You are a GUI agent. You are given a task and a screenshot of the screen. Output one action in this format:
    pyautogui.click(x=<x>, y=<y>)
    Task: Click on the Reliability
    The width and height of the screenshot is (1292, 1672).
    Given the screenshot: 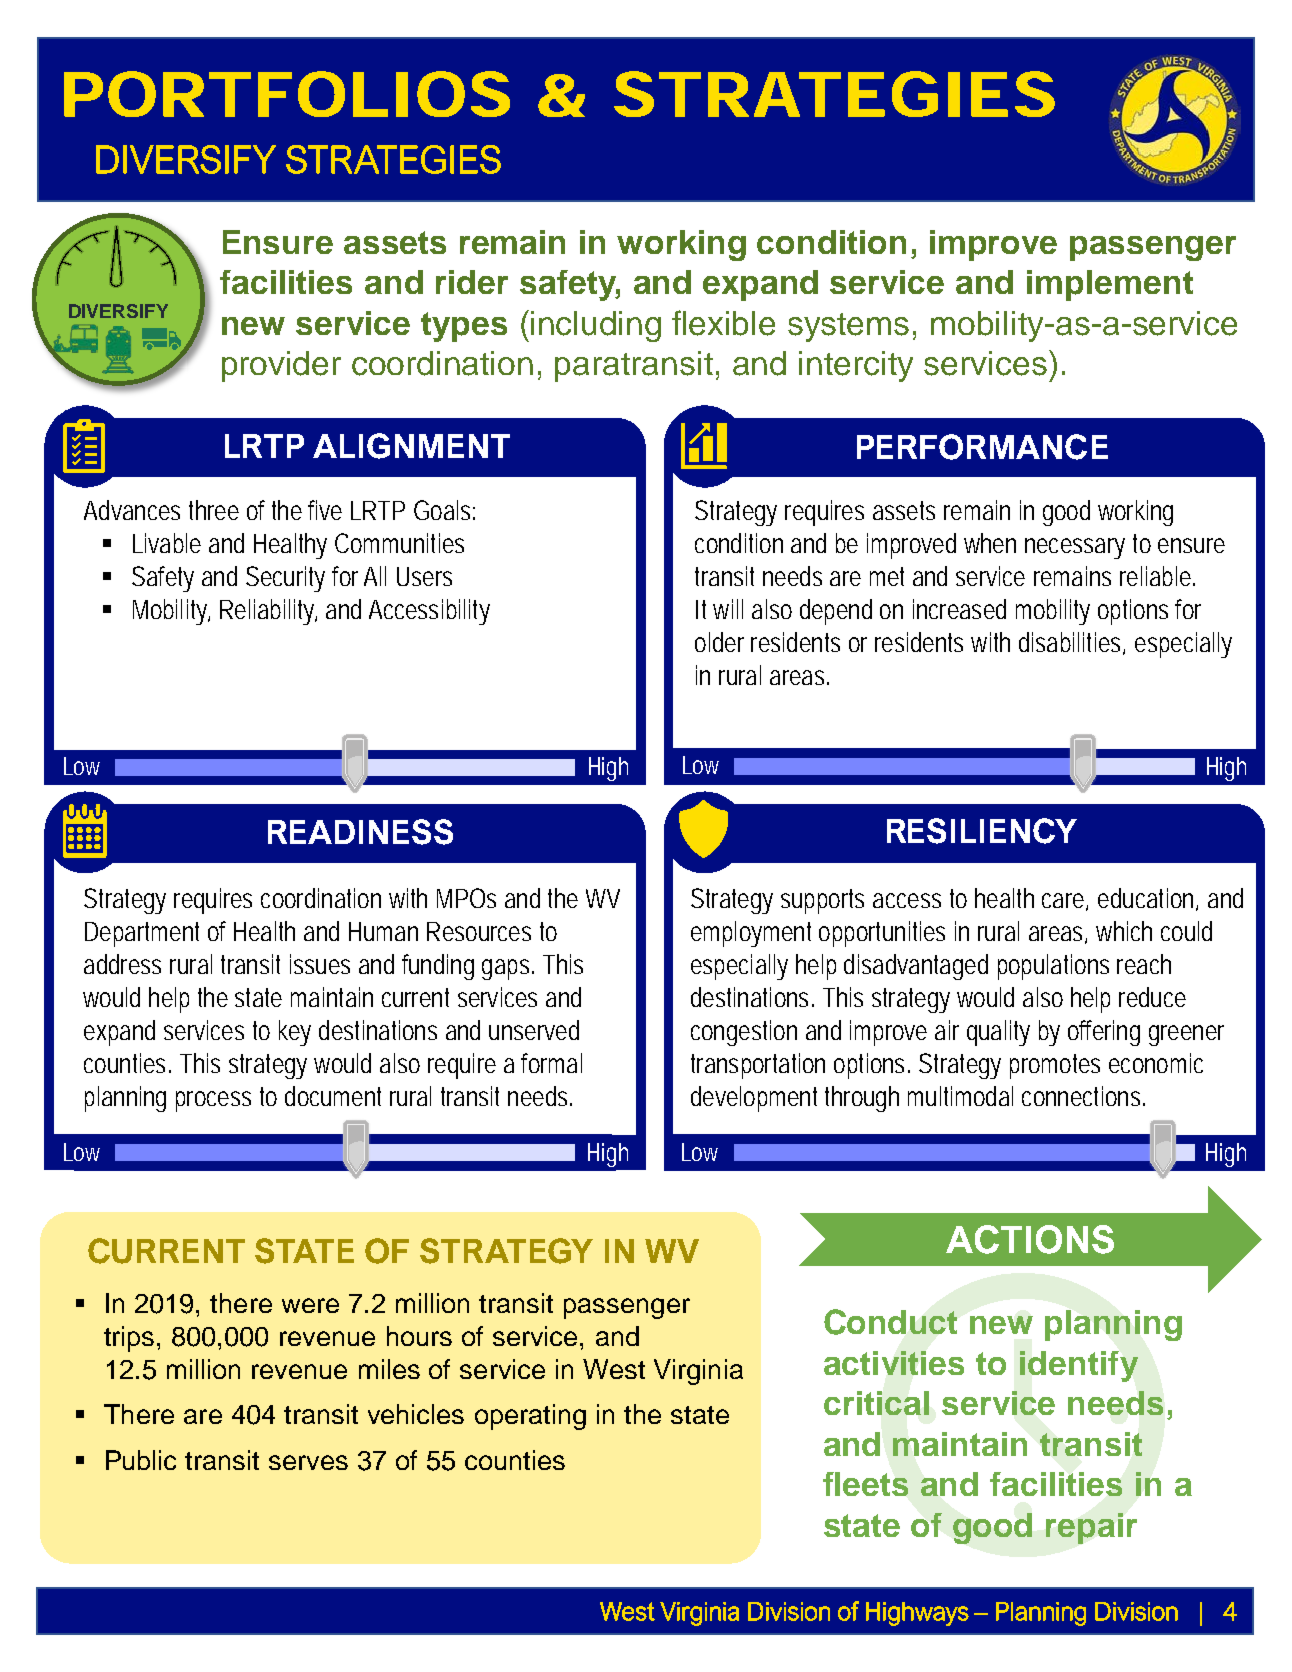 What is the action you would take?
    pyautogui.click(x=268, y=612)
